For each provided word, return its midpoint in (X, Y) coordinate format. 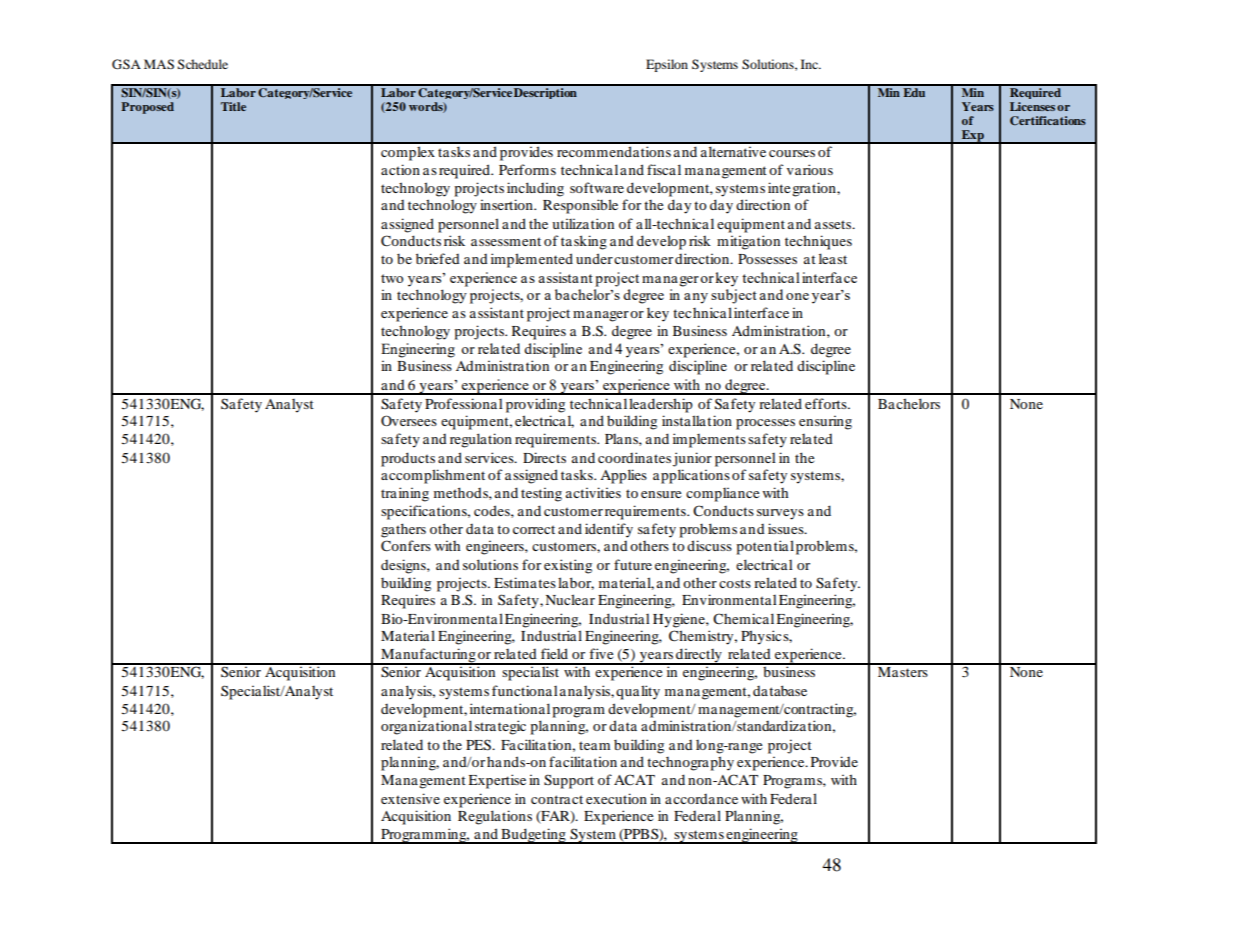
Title (233, 106)
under (594, 258)
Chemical (743, 618)
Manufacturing (428, 656)
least (833, 258)
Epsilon (667, 65)
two (392, 278)
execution (616, 798)
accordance (701, 799)
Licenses (1032, 106)
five (601, 653)
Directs (544, 457)
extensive (410, 798)
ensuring (825, 422)
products (408, 459)
